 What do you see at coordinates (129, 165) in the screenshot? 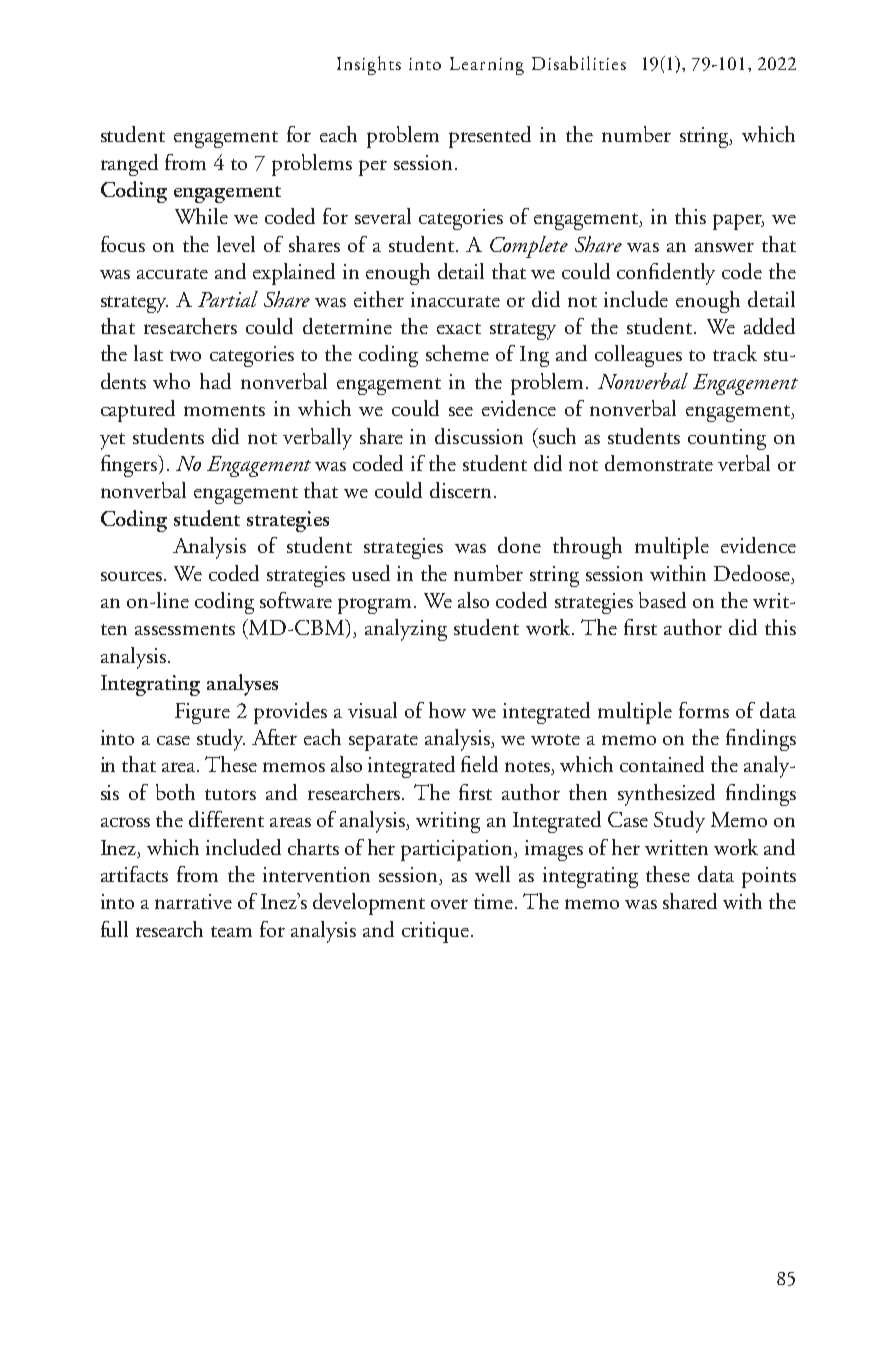
I see `ranged` at bounding box center [129, 165].
